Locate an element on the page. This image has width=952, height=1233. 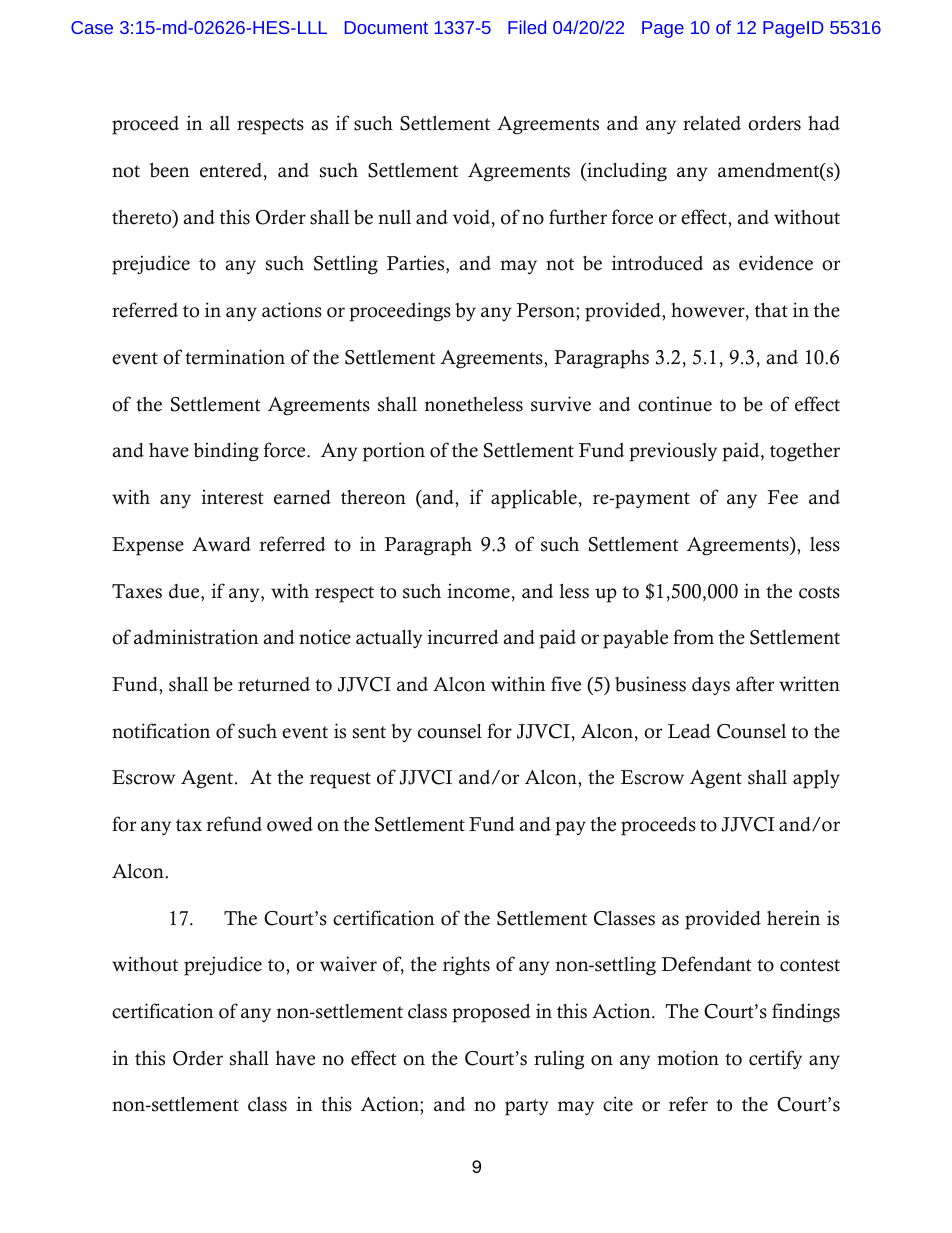
portion is located at coordinates (394, 452).
